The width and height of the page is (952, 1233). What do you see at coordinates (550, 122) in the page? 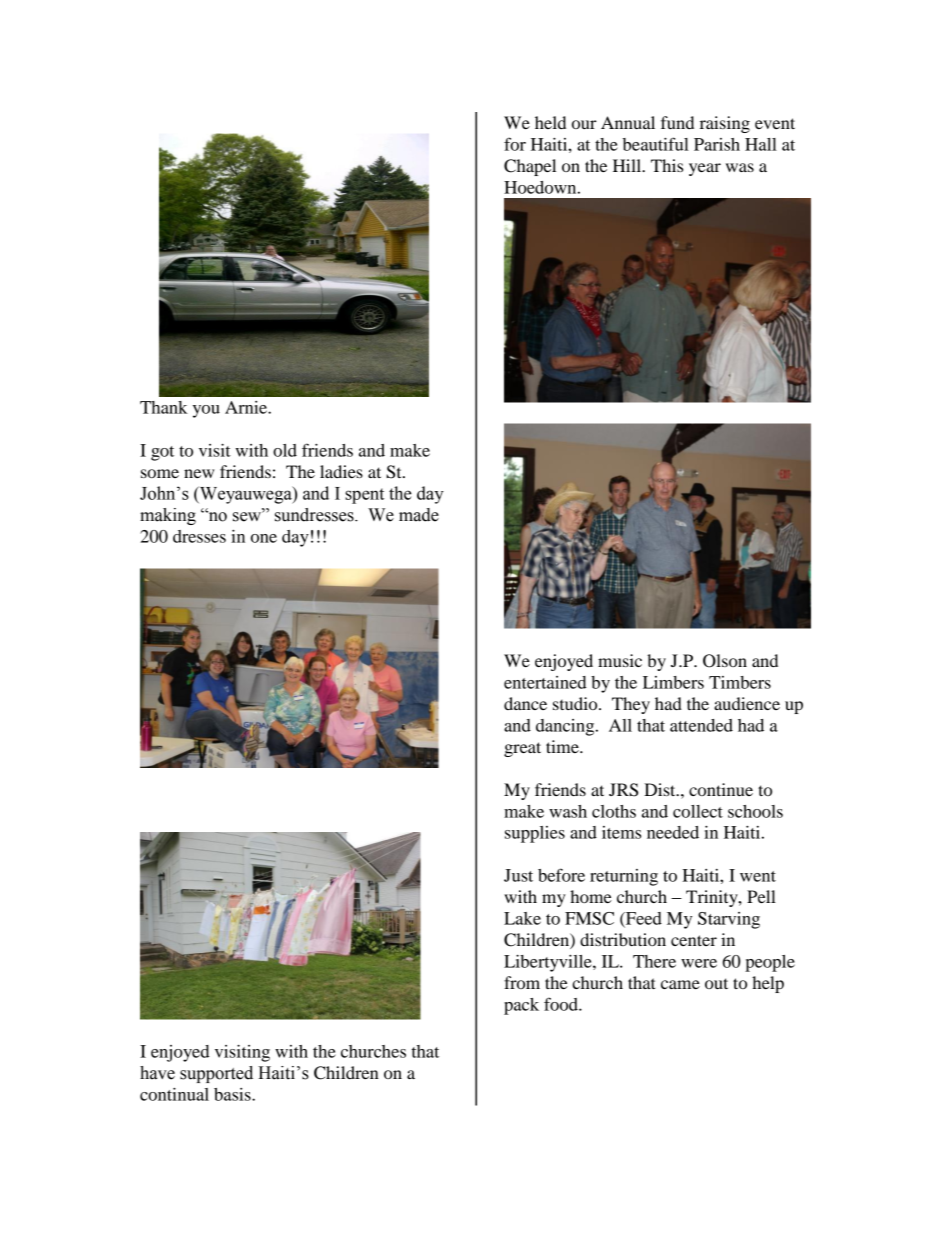
I see `held` at bounding box center [550, 122].
